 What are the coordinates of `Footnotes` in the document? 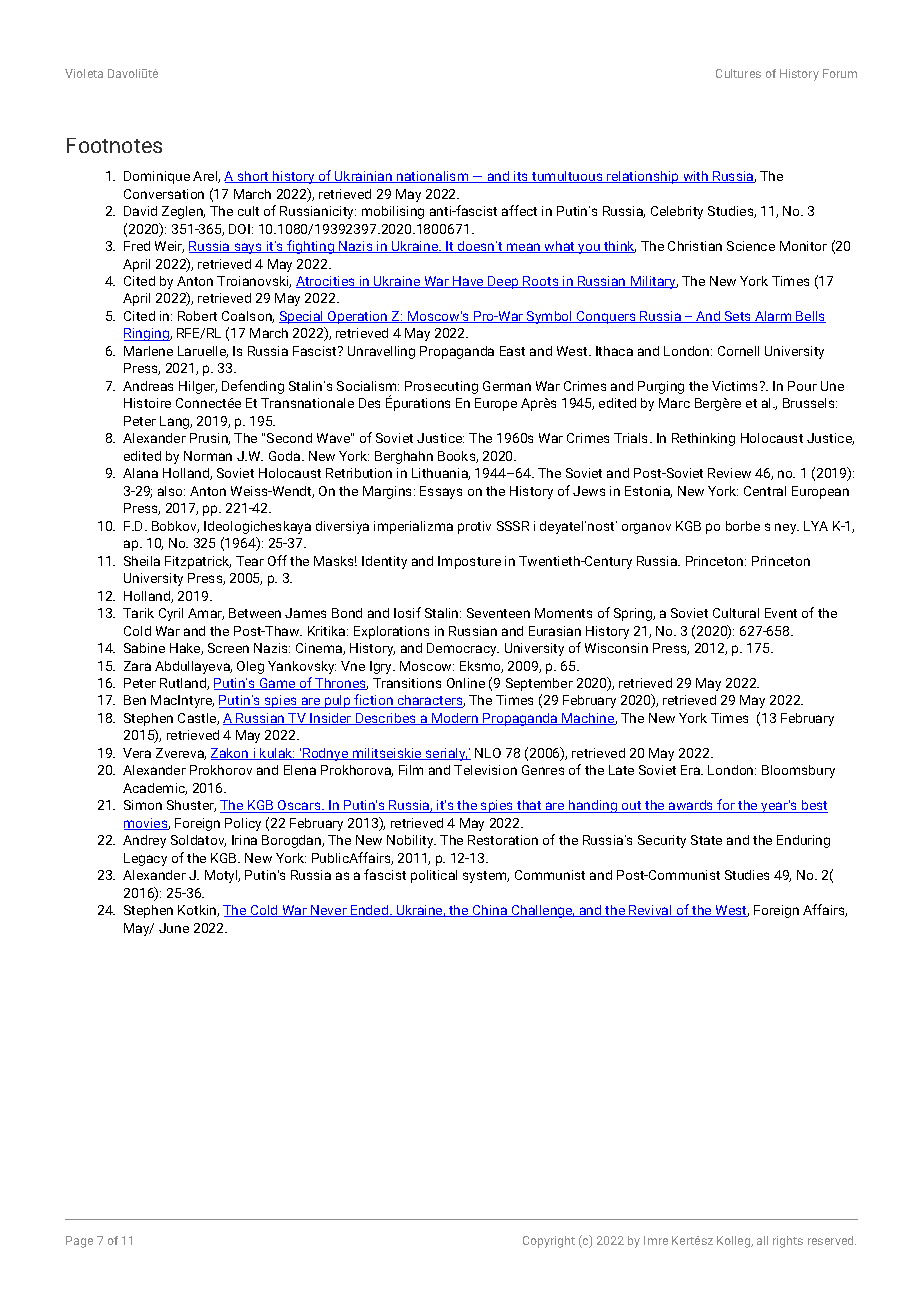 It's located at (114, 145).
